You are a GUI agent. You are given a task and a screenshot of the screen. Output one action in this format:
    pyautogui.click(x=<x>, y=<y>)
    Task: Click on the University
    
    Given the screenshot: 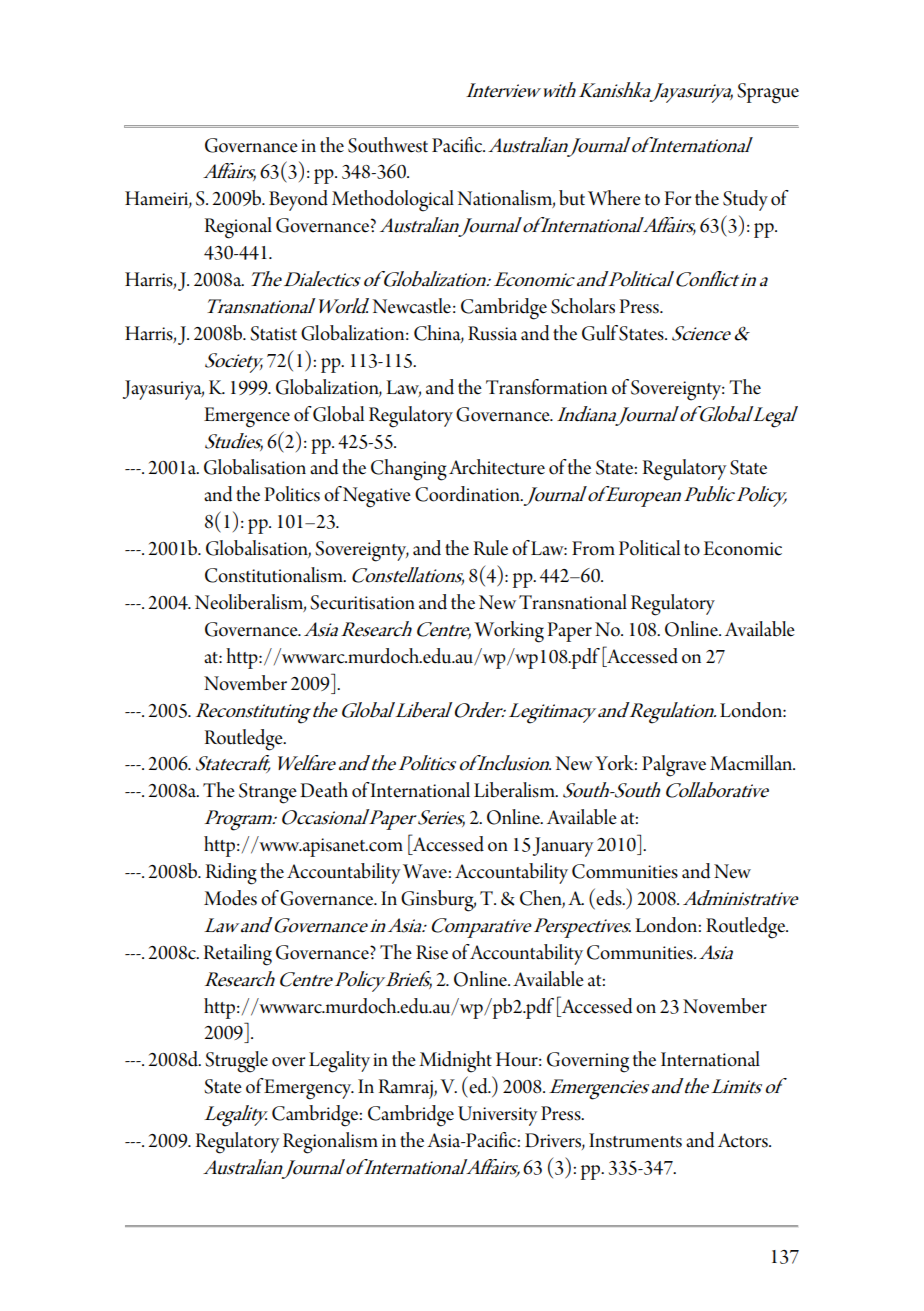 What is the action you would take?
    pyautogui.click(x=497, y=1116)
